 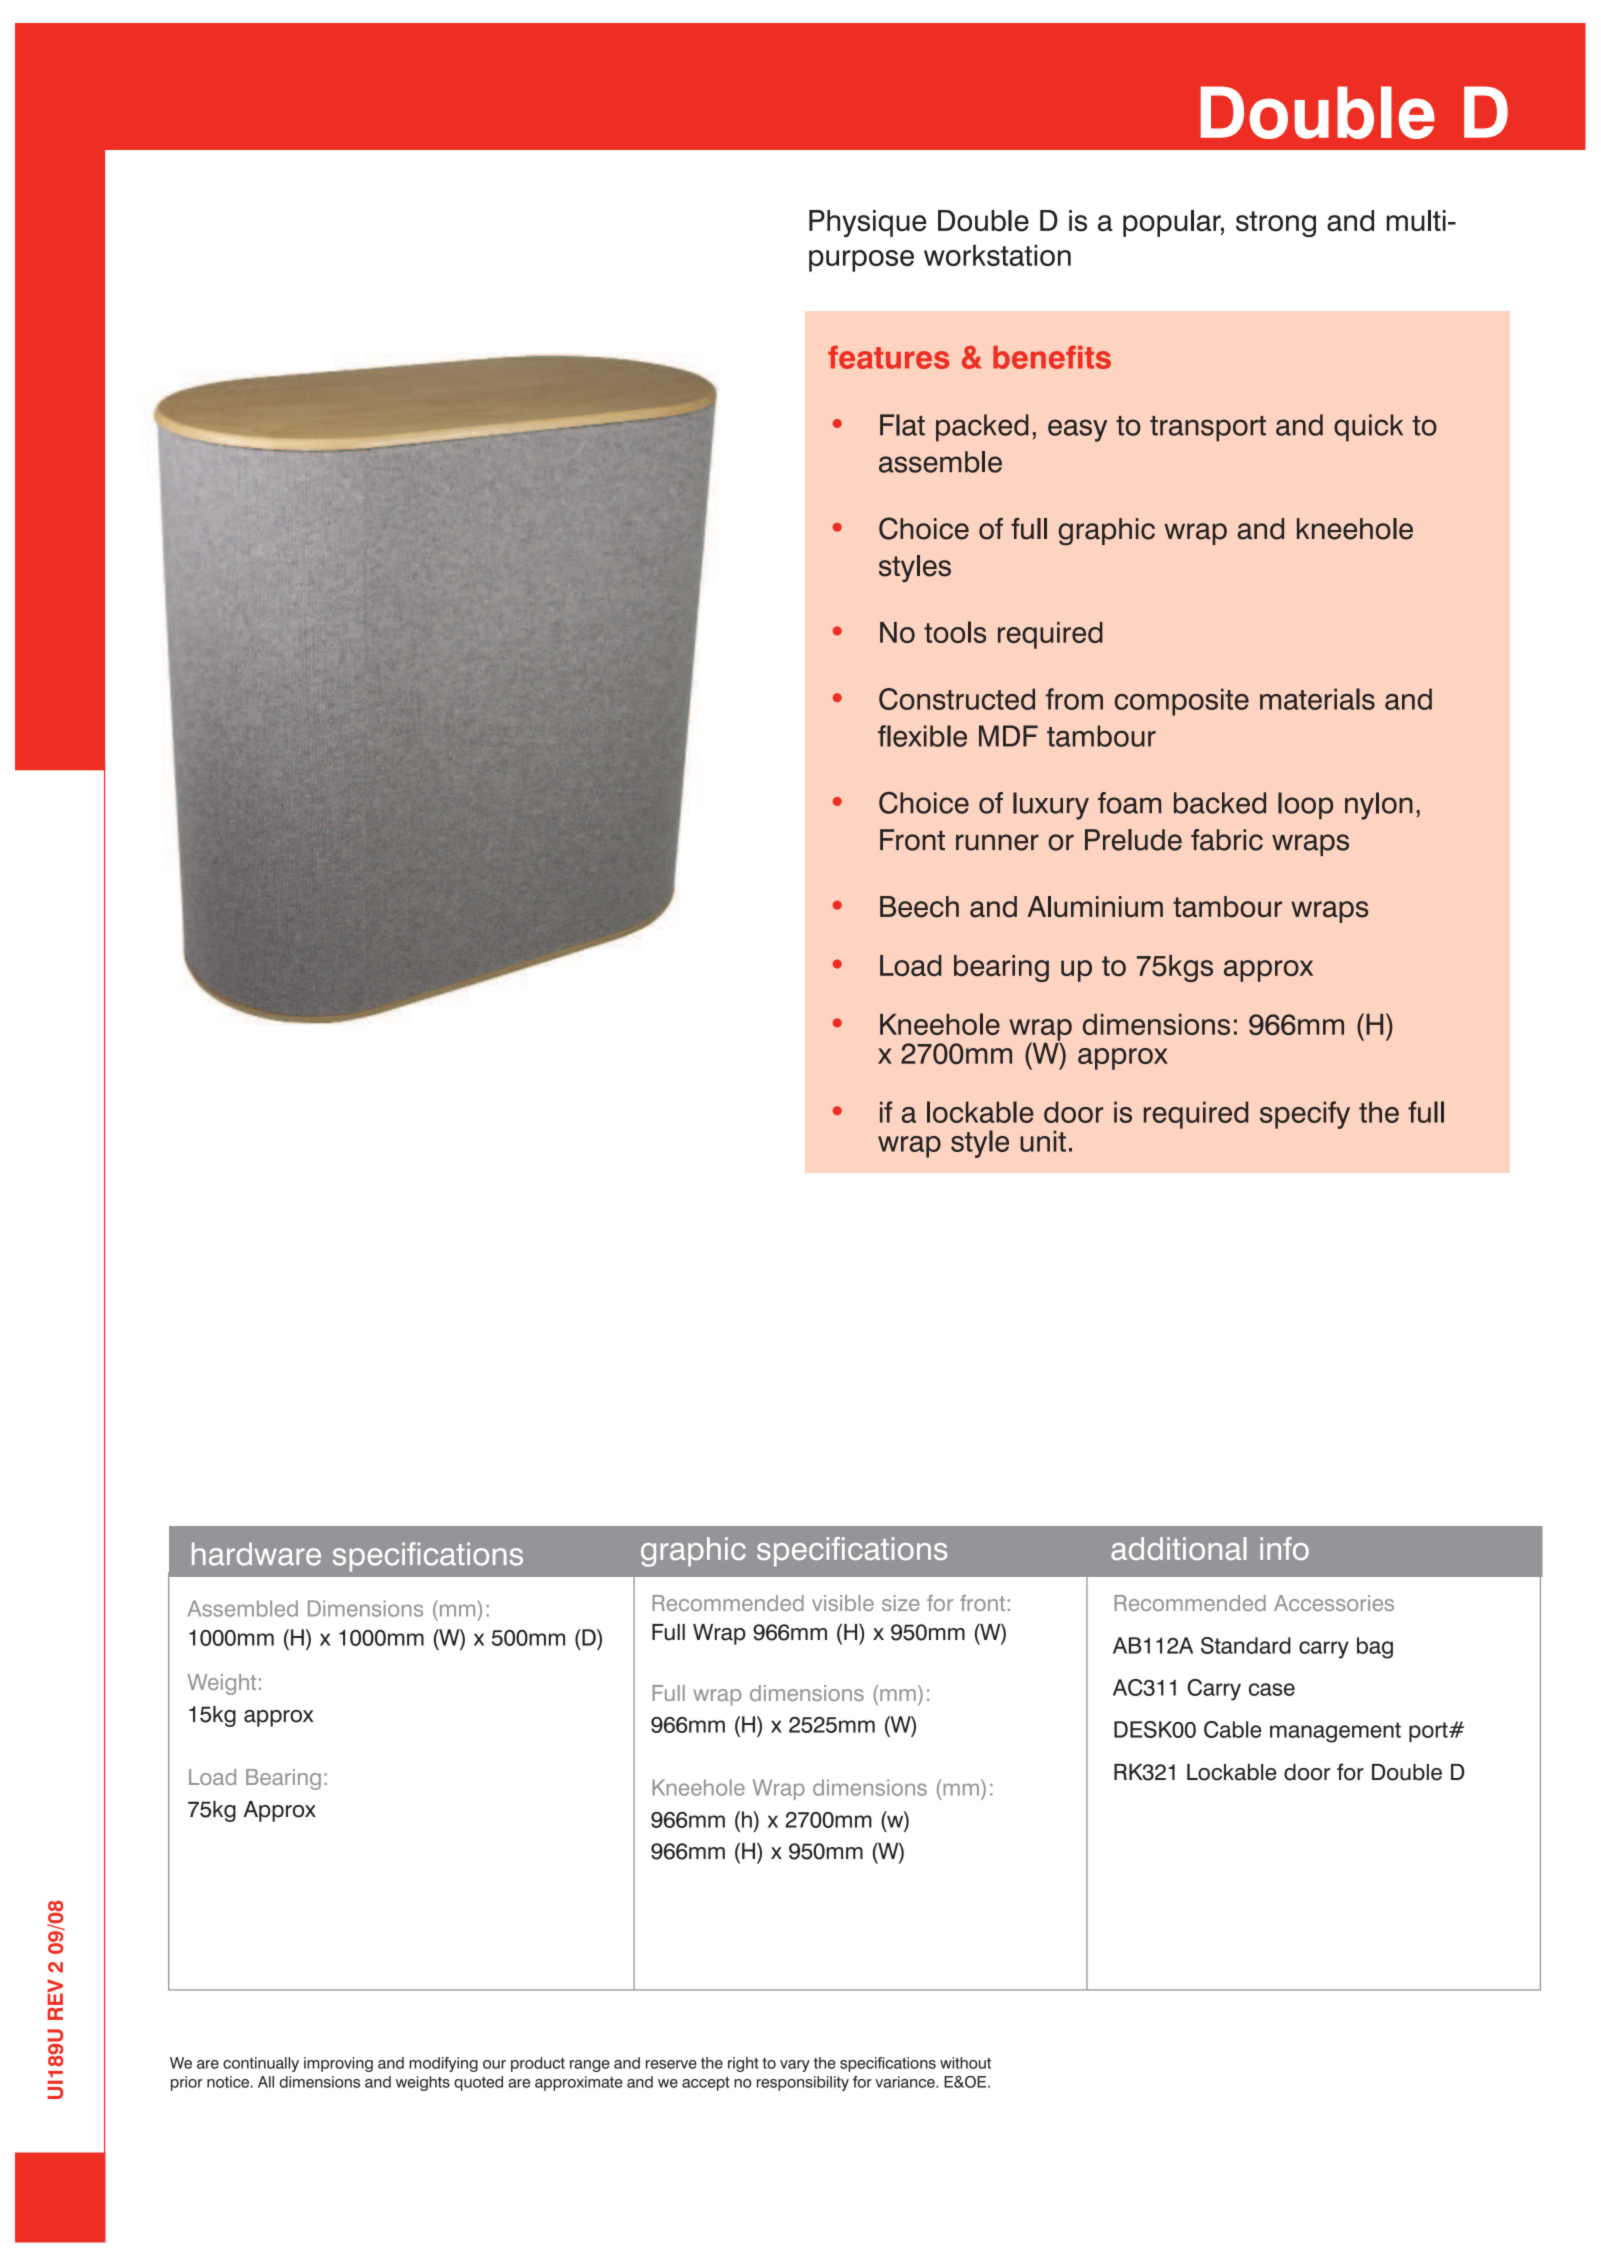 I want to click on vary, so click(x=795, y=2066).
